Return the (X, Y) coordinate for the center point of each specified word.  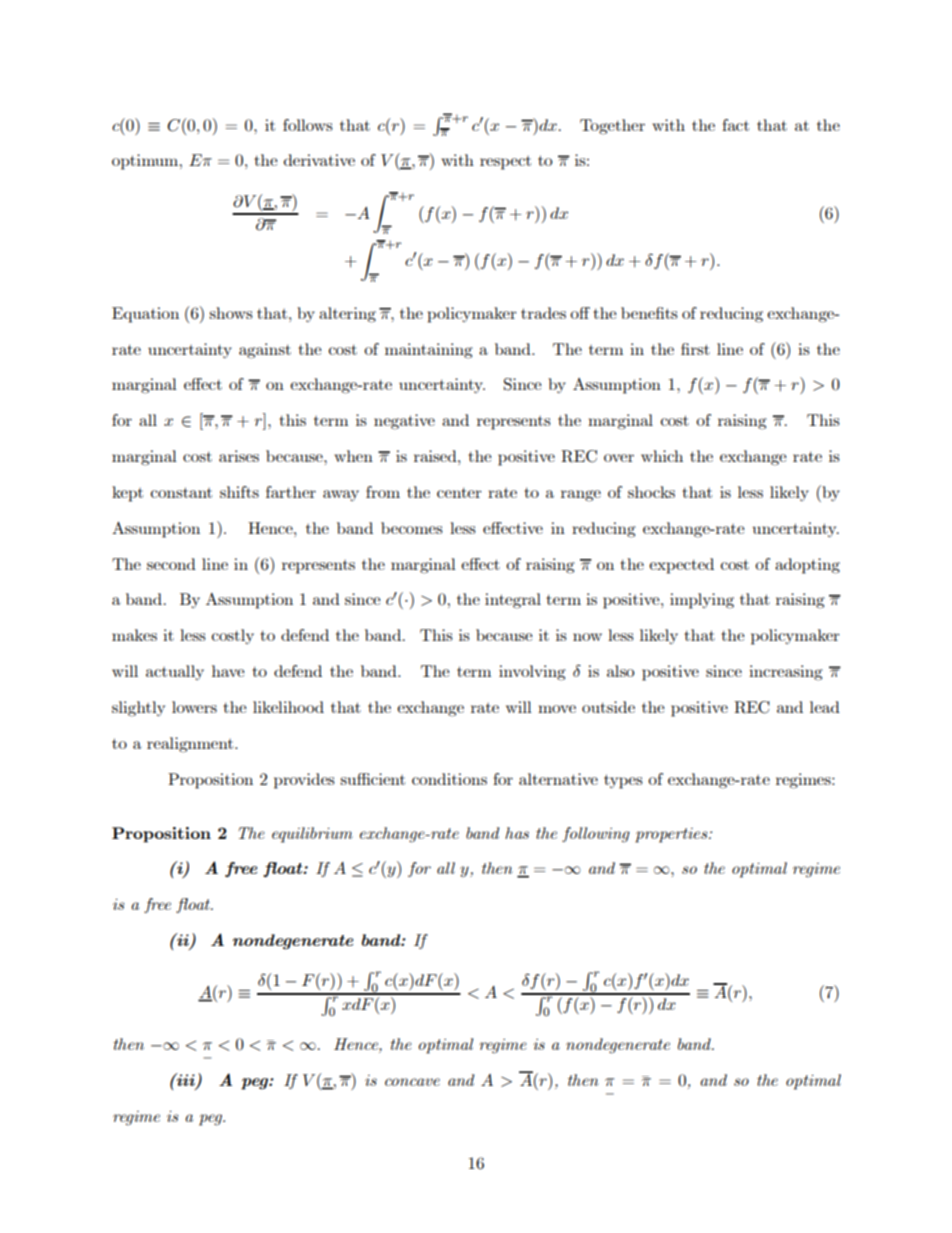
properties (672, 835)
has (517, 833)
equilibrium (312, 835)
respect (505, 163)
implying (702, 601)
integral (513, 601)
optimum (146, 162)
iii (186, 1081)
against (265, 351)
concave (412, 1082)
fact (735, 125)
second (171, 564)
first (695, 349)
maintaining (429, 351)
